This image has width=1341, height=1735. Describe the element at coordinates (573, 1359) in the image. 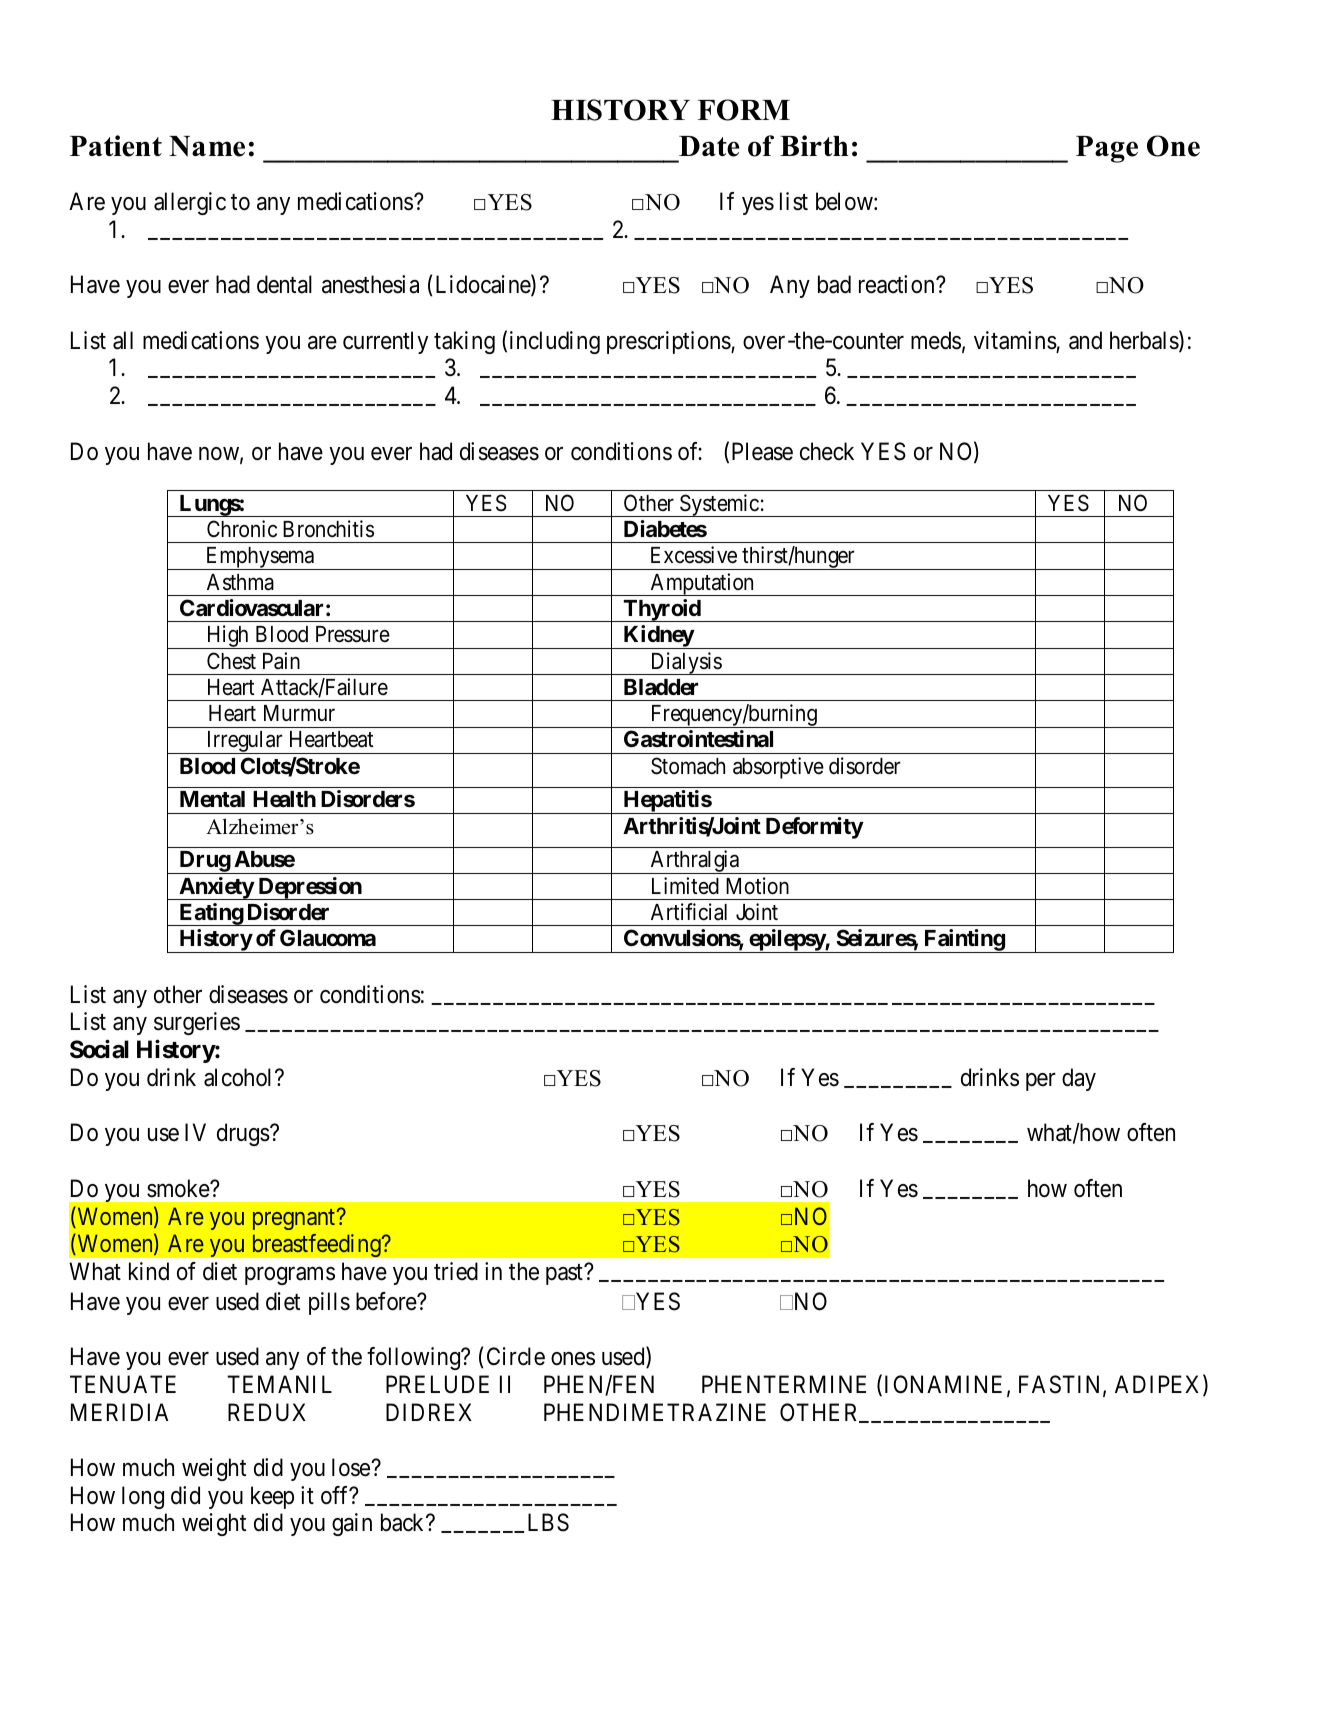

I see `ones` at that location.
